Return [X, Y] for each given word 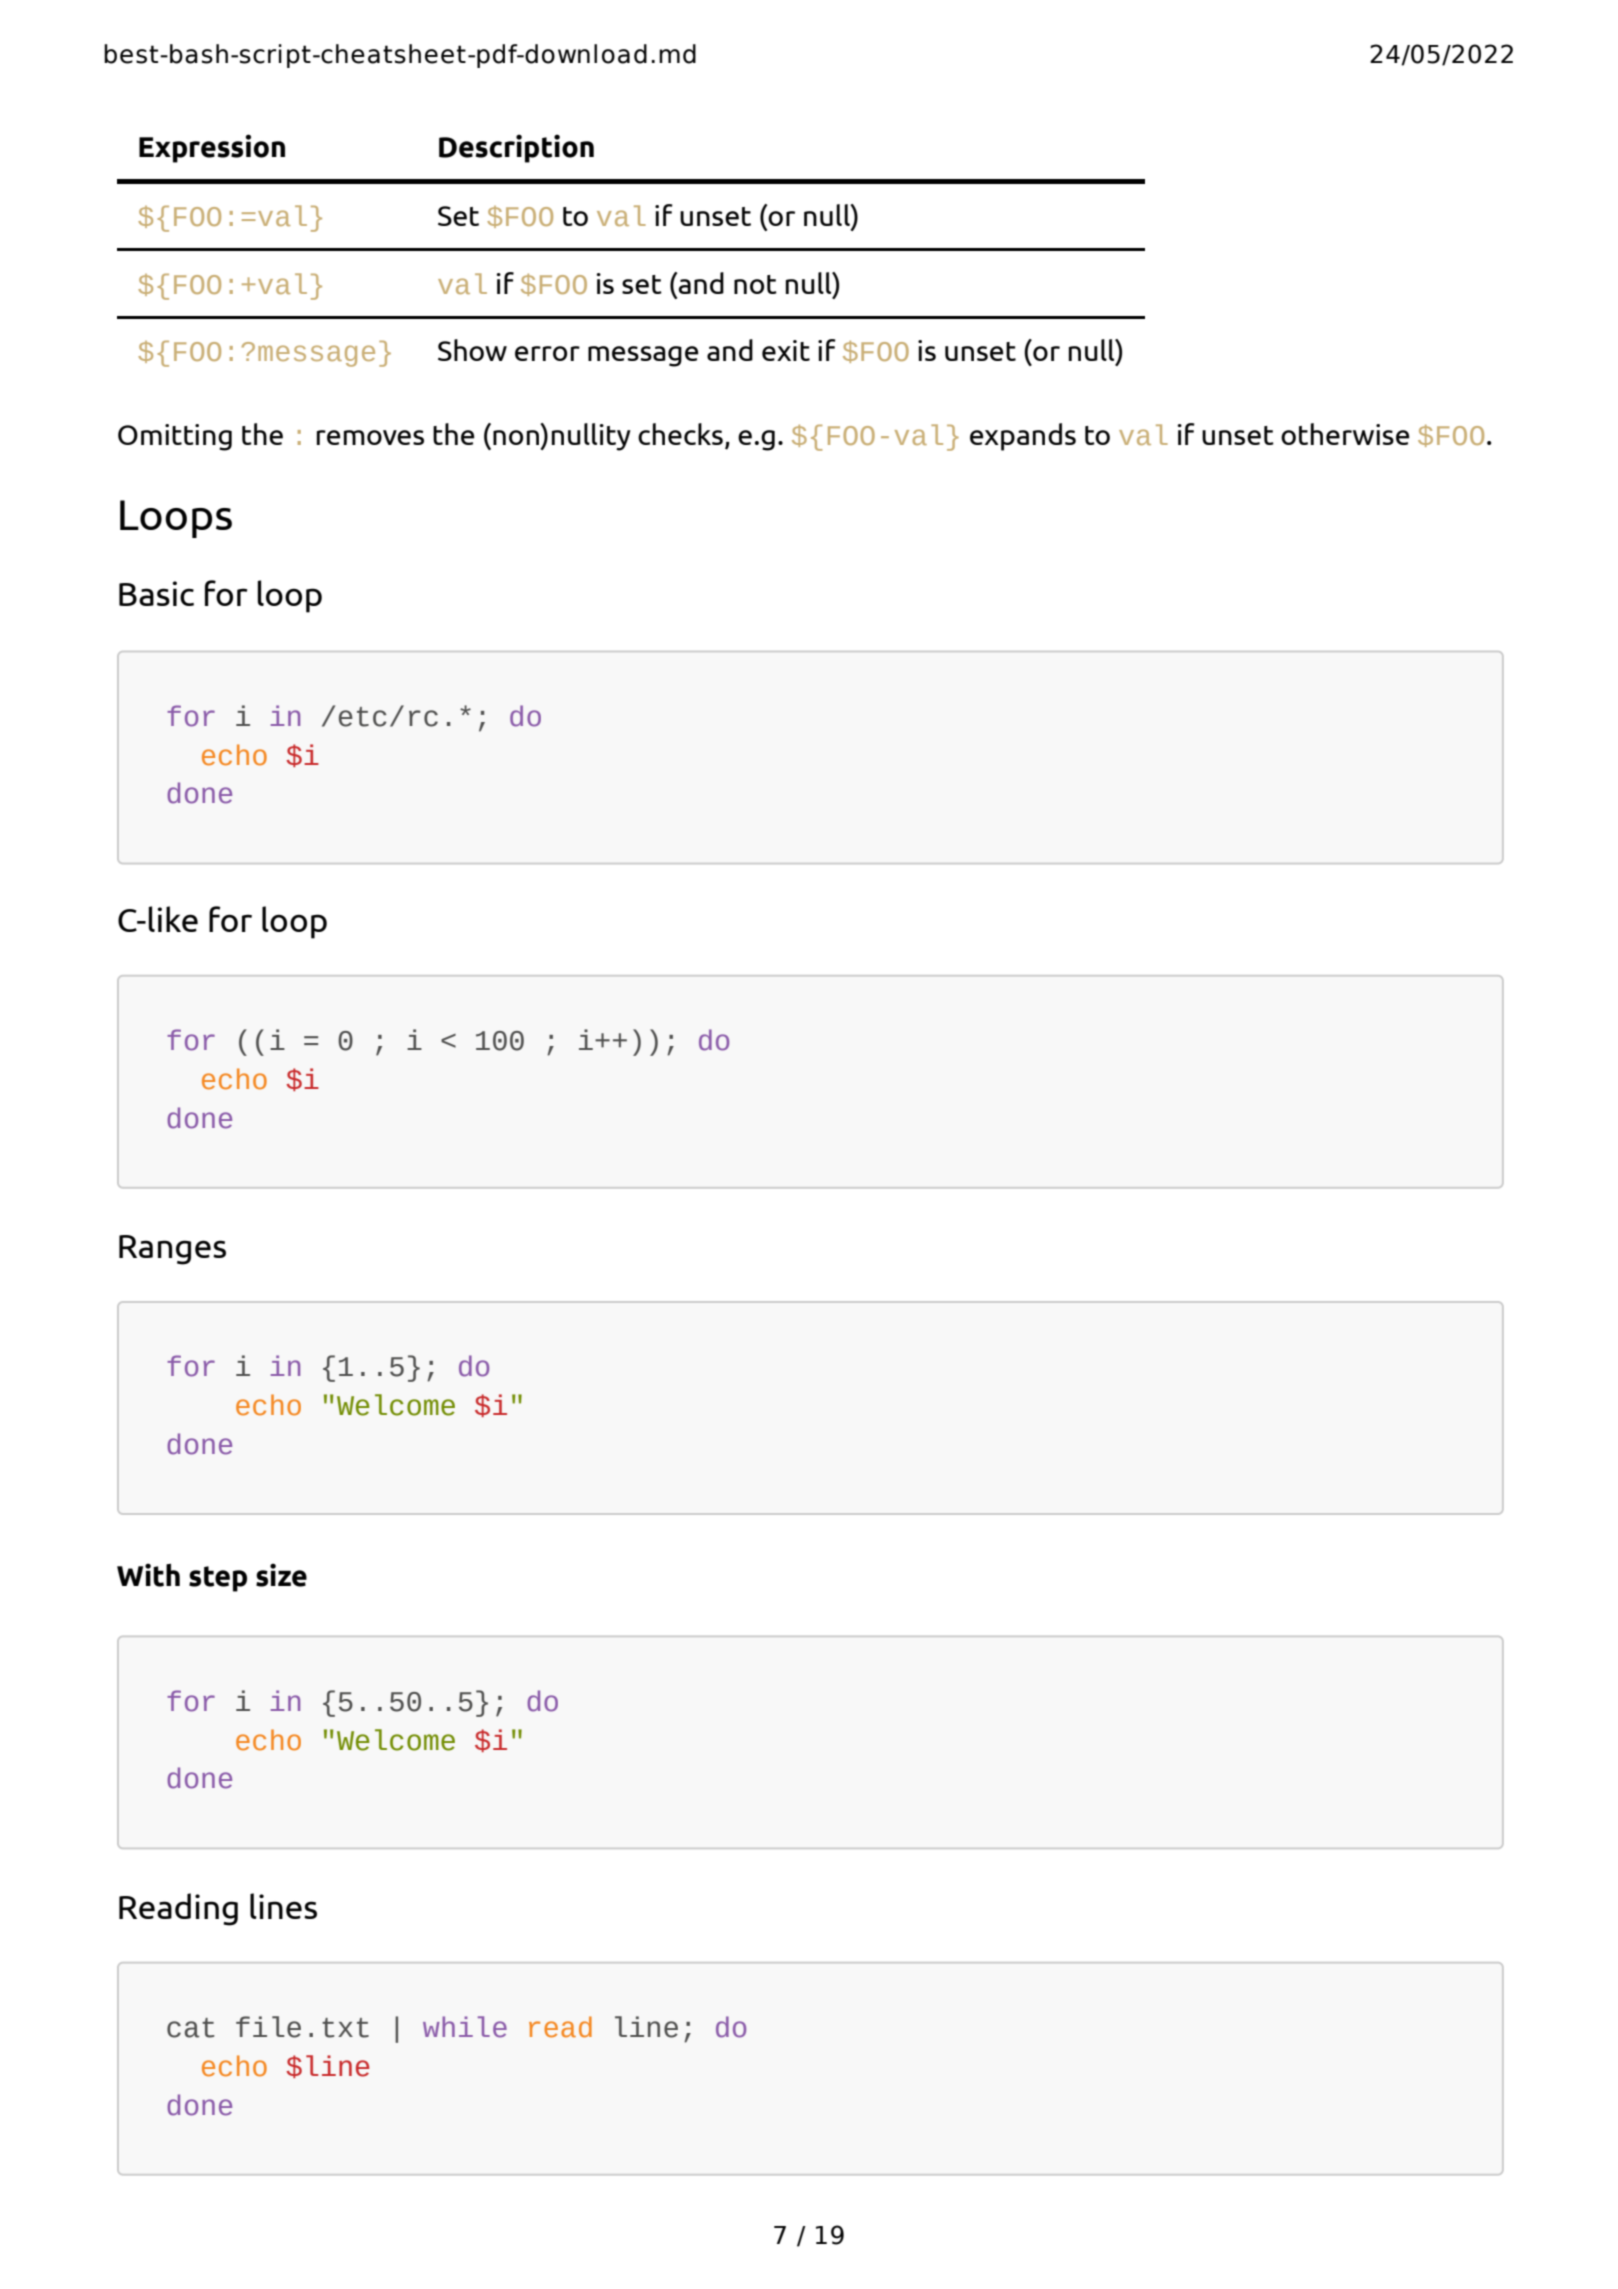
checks [680, 434]
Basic [156, 593]
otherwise [1345, 434]
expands [1023, 437]
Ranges [172, 1250]
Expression [212, 148]
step [218, 1579]
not [755, 284]
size [281, 1575]
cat [190, 2028]
